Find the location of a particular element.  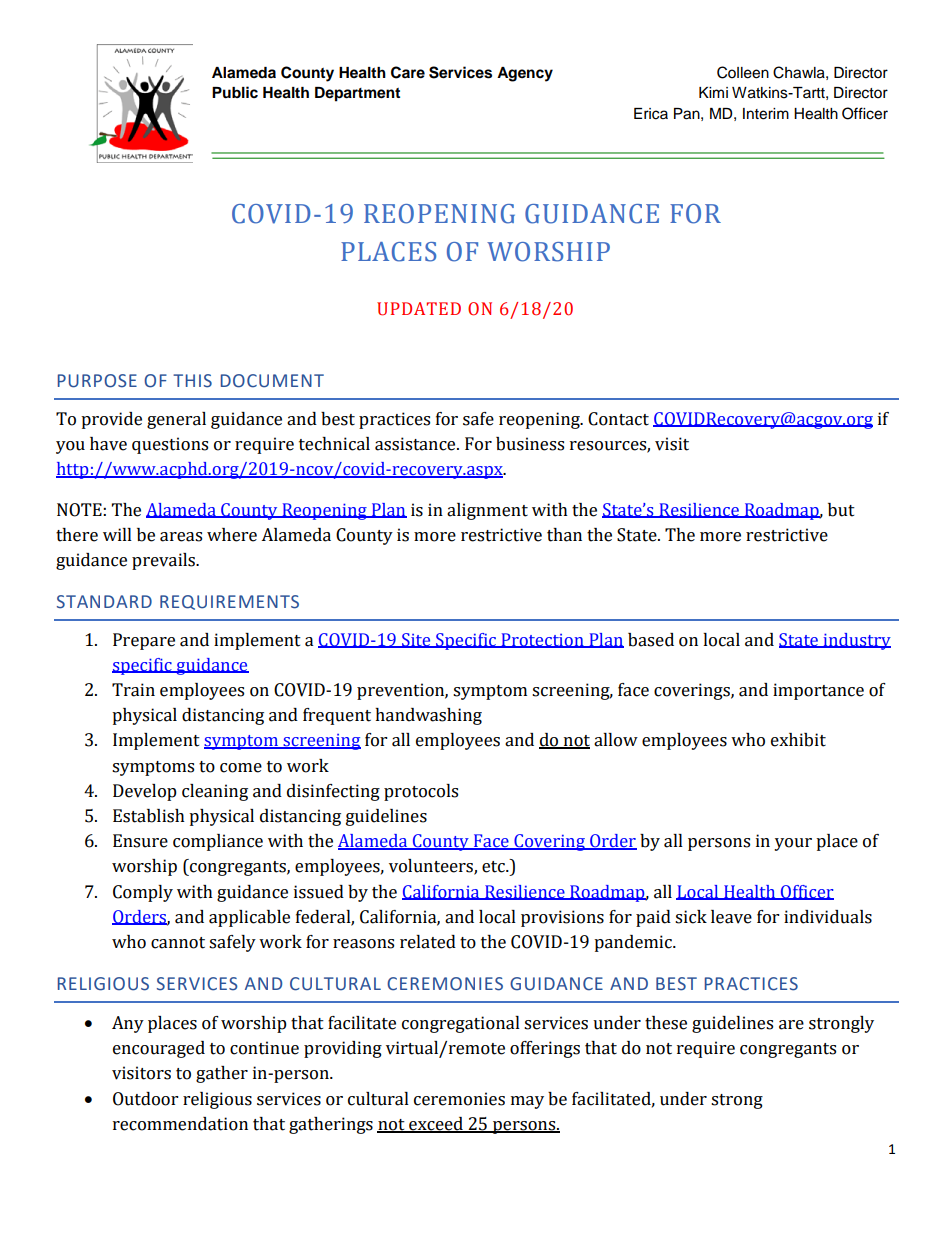

THIS is located at coordinates (192, 381).
